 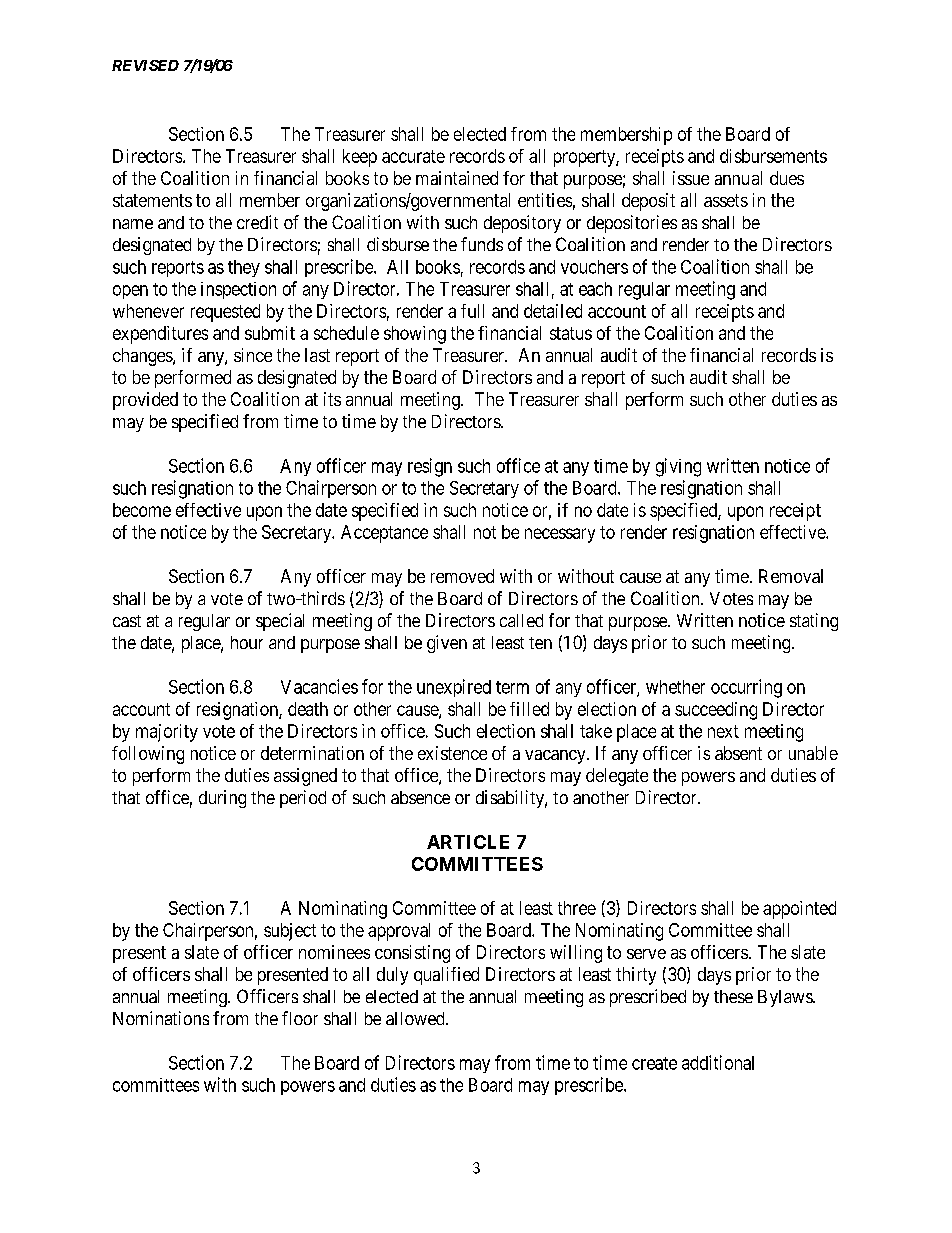 I want to click on next, so click(x=723, y=731).
